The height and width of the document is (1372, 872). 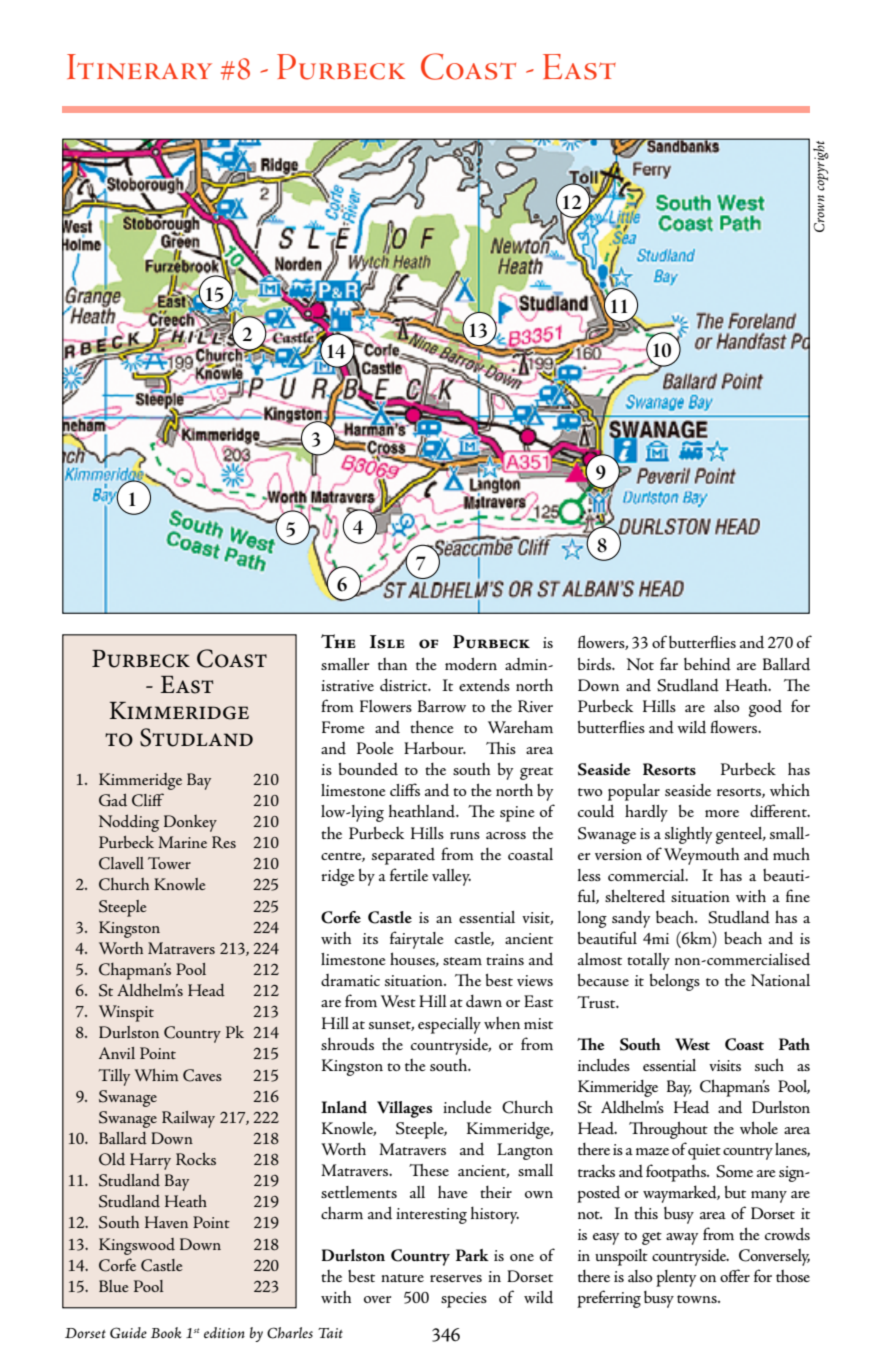 I want to click on Barrow, so click(x=442, y=706).
